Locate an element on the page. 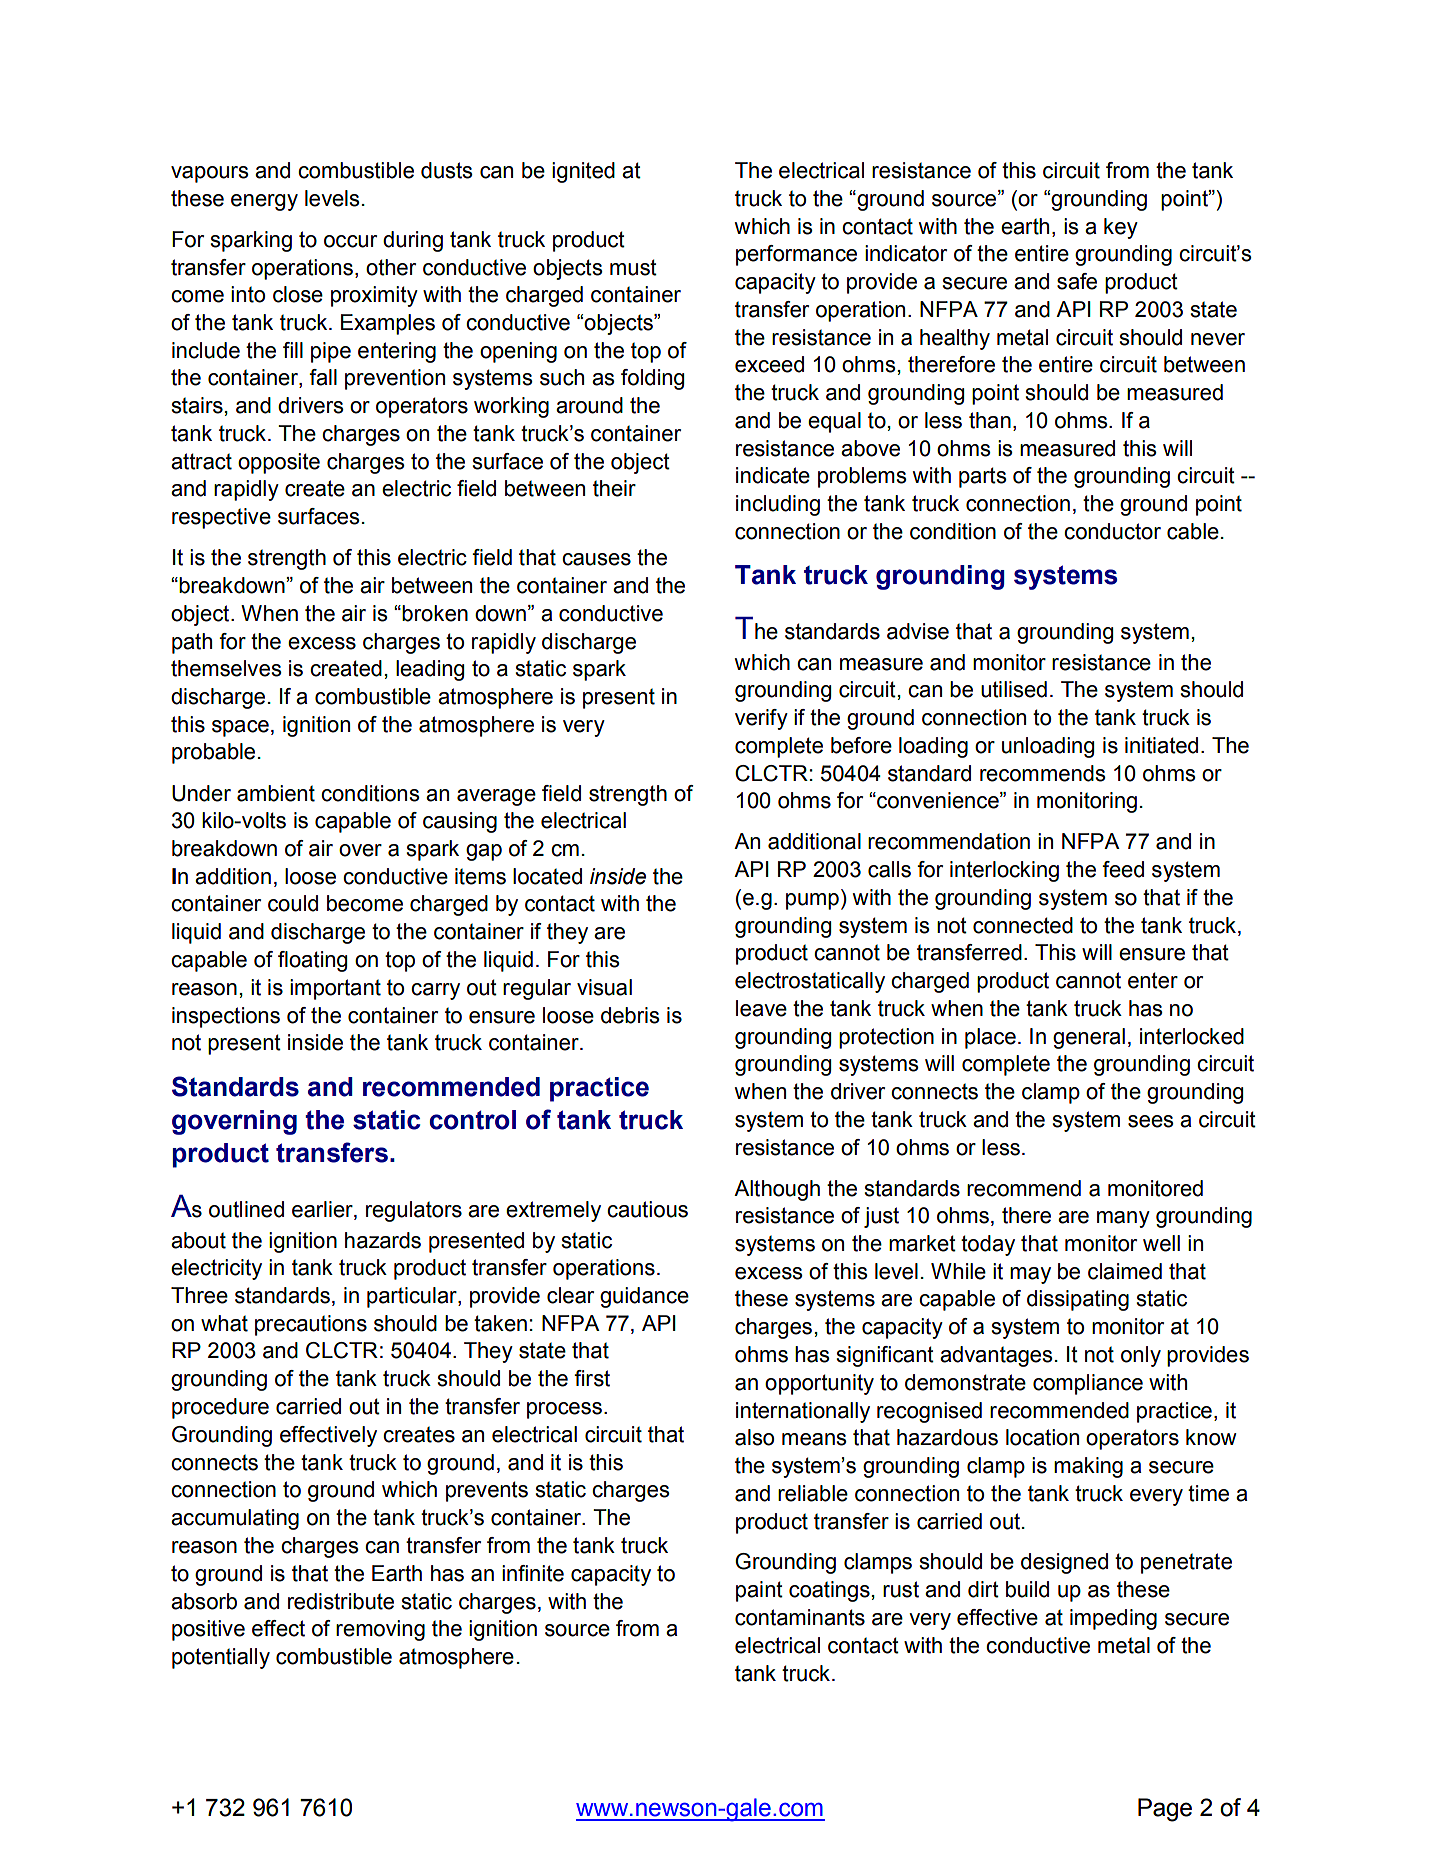  must is located at coordinates (633, 267).
